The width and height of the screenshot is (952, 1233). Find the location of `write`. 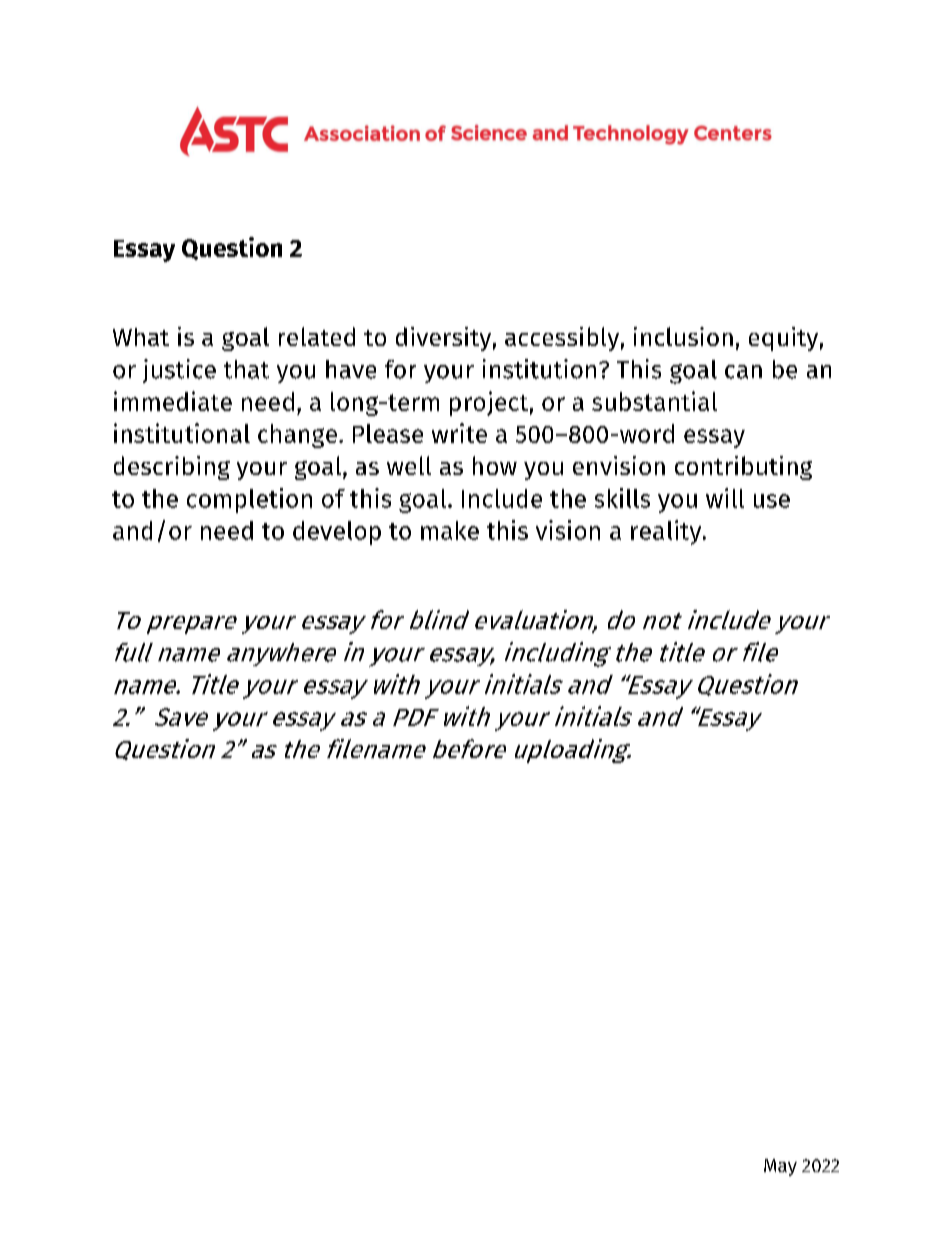

write is located at coordinates (459, 433).
